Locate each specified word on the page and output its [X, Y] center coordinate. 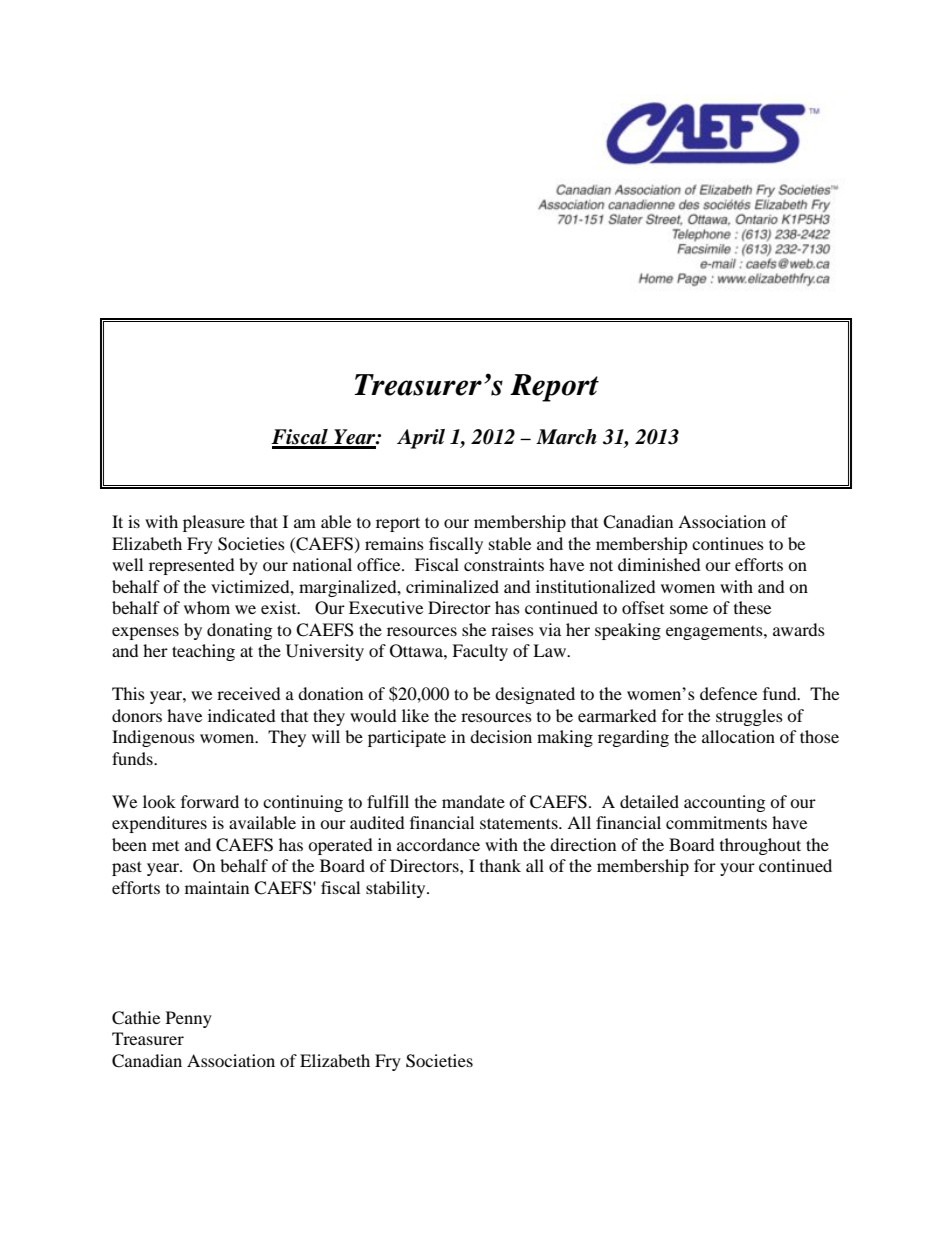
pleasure [214, 523]
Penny [189, 1019]
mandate [473, 801]
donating [239, 631]
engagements [715, 633]
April [421, 439]
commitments [716, 822]
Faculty [480, 652]
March [566, 437]
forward [210, 801]
